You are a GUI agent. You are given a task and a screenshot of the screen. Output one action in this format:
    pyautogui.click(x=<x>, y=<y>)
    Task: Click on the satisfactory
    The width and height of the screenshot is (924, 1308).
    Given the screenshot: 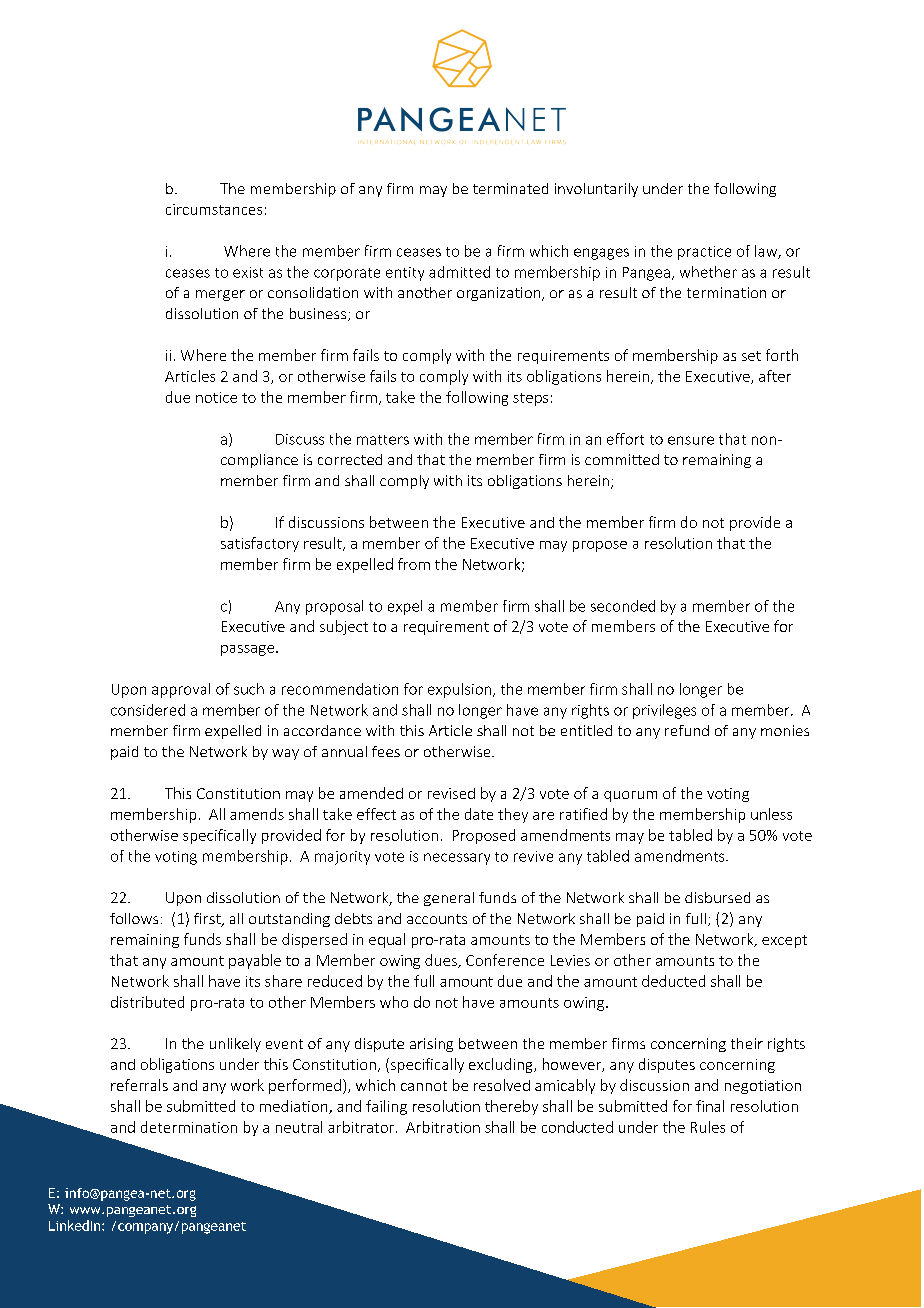 What is the action you would take?
    pyautogui.click(x=260, y=544)
